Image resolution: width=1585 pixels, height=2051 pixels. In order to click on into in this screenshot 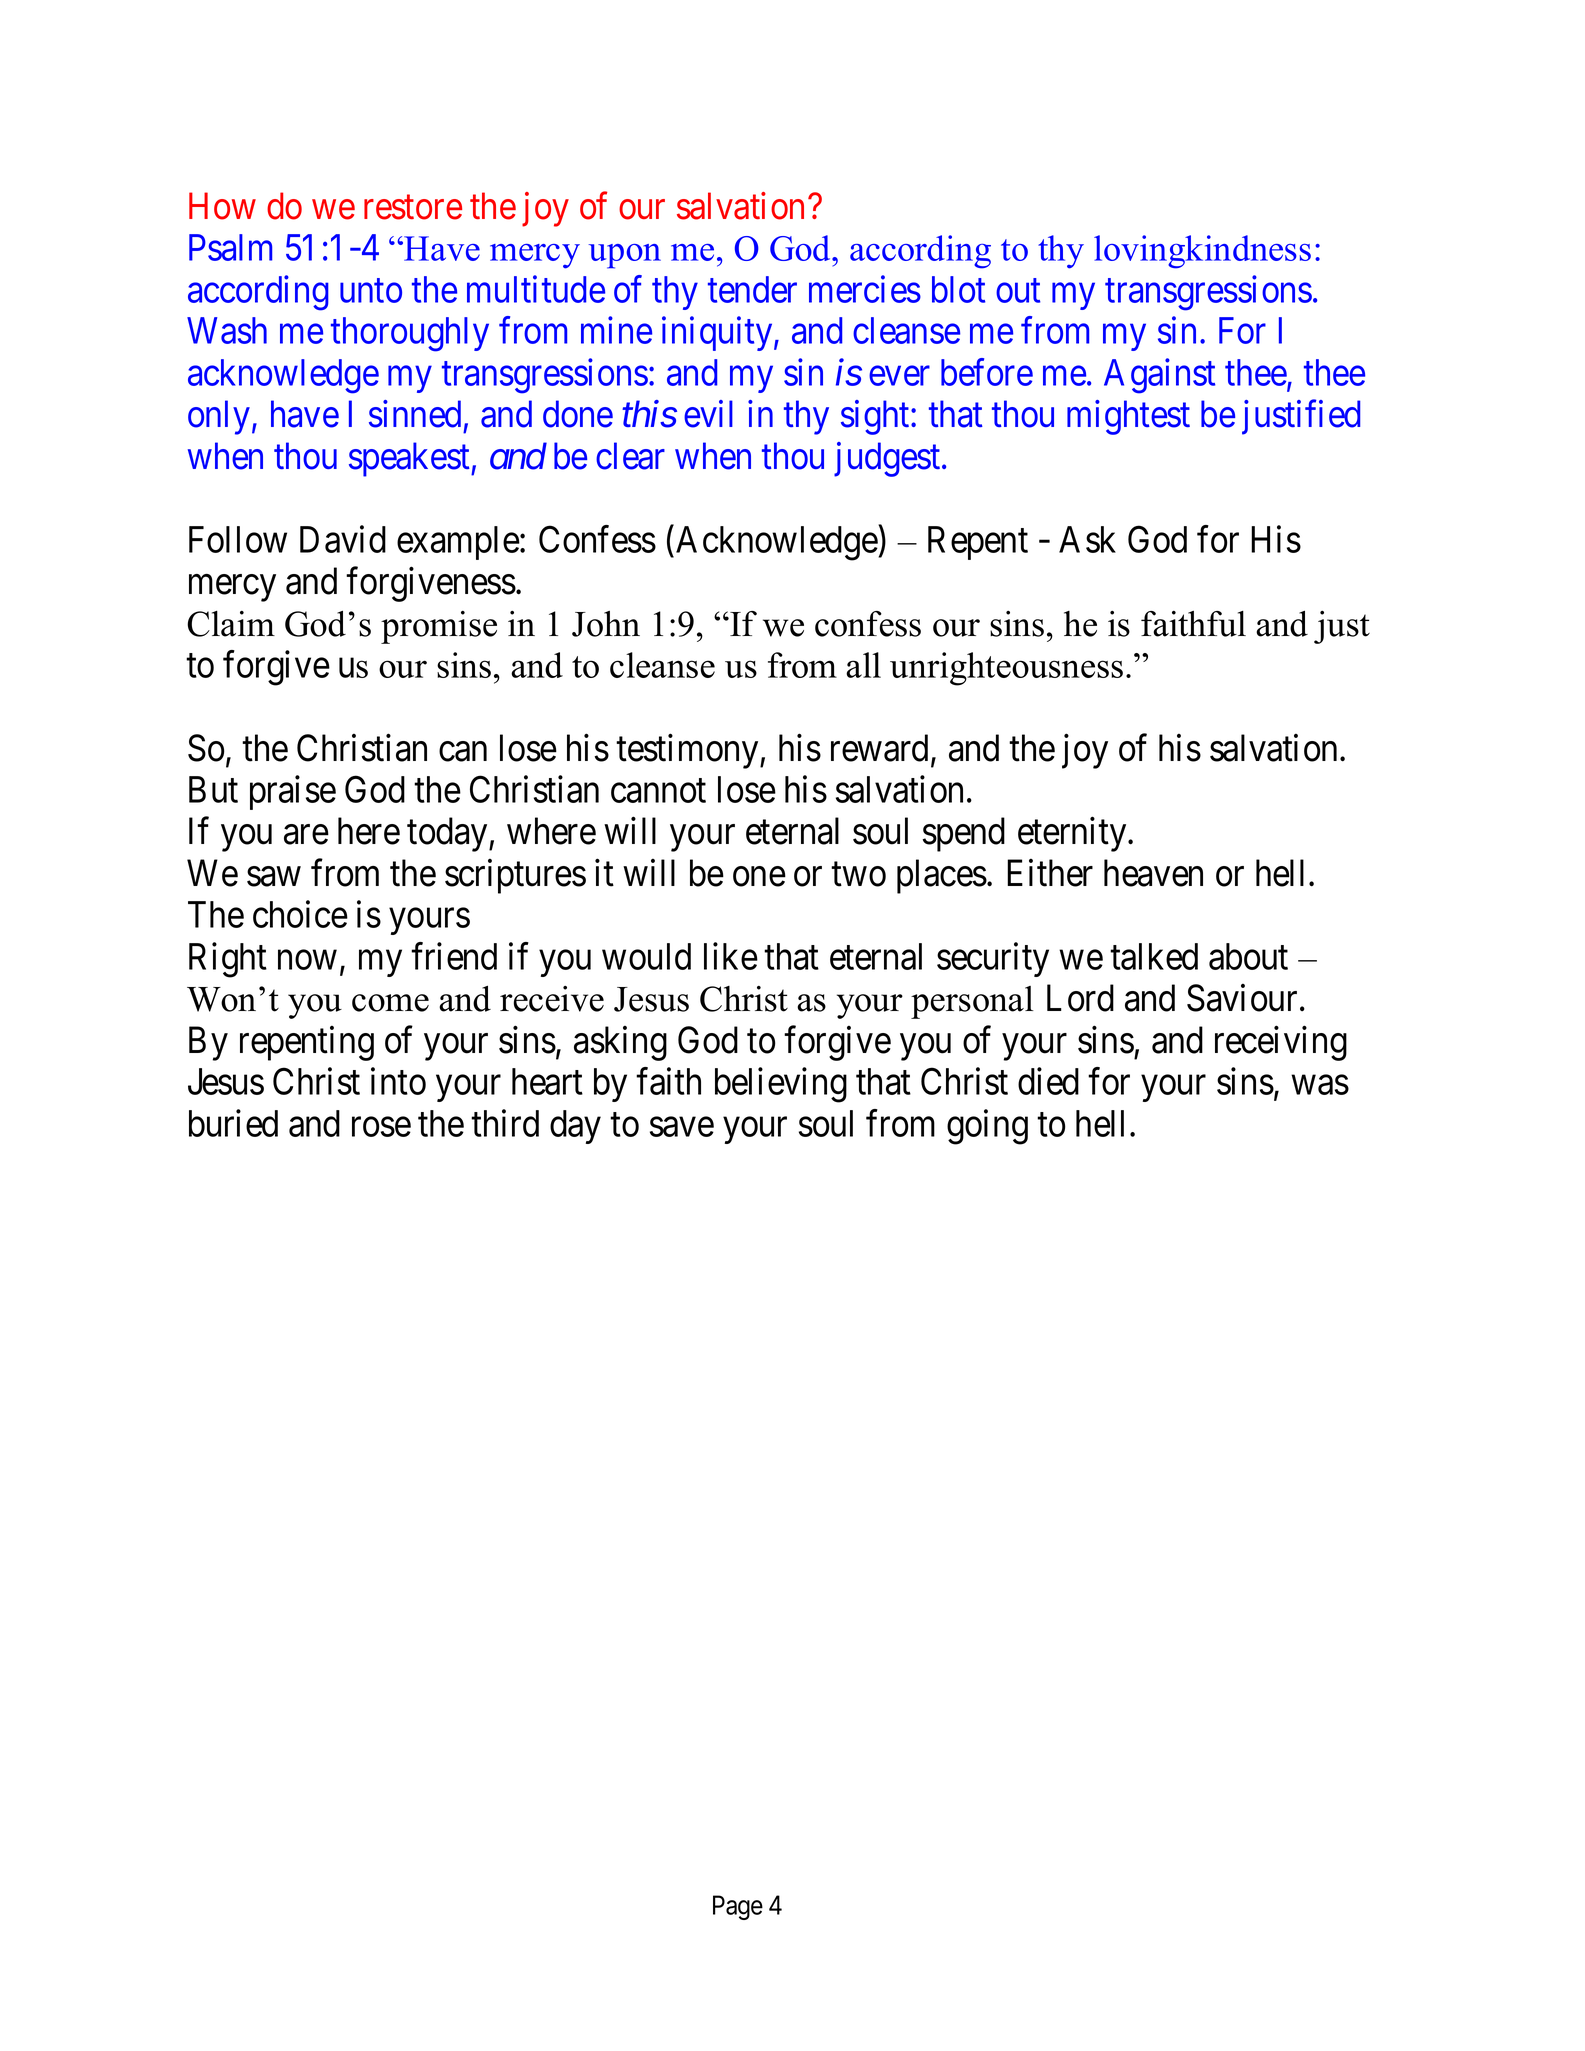, I will do `click(398, 1081)`.
